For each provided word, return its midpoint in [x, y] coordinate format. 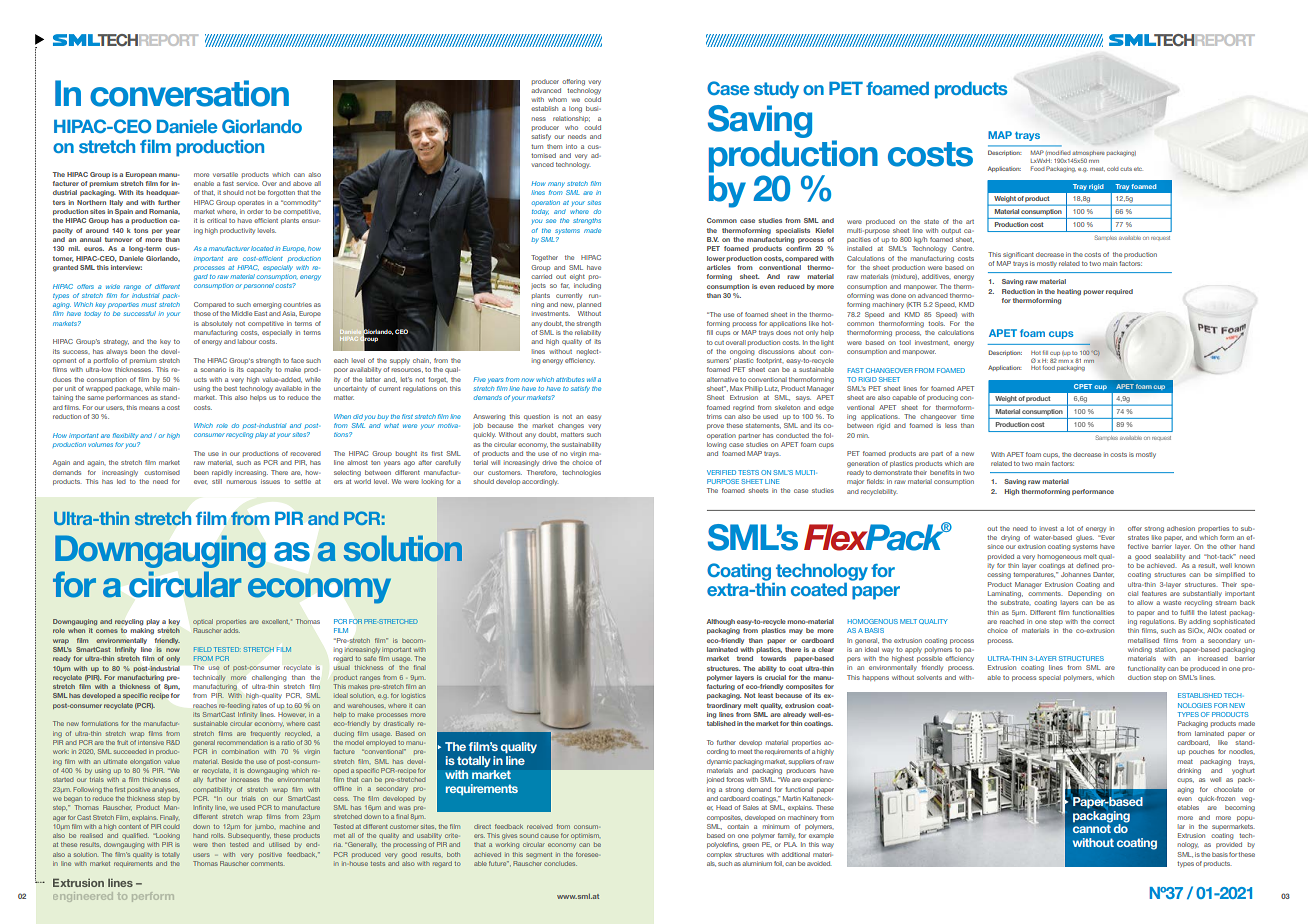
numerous [242, 482]
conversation [189, 93]
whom [557, 99]
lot [1070, 528]
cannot [1092, 828]
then [218, 844]
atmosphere [1088, 155]
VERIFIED [721, 472]
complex [719, 855]
